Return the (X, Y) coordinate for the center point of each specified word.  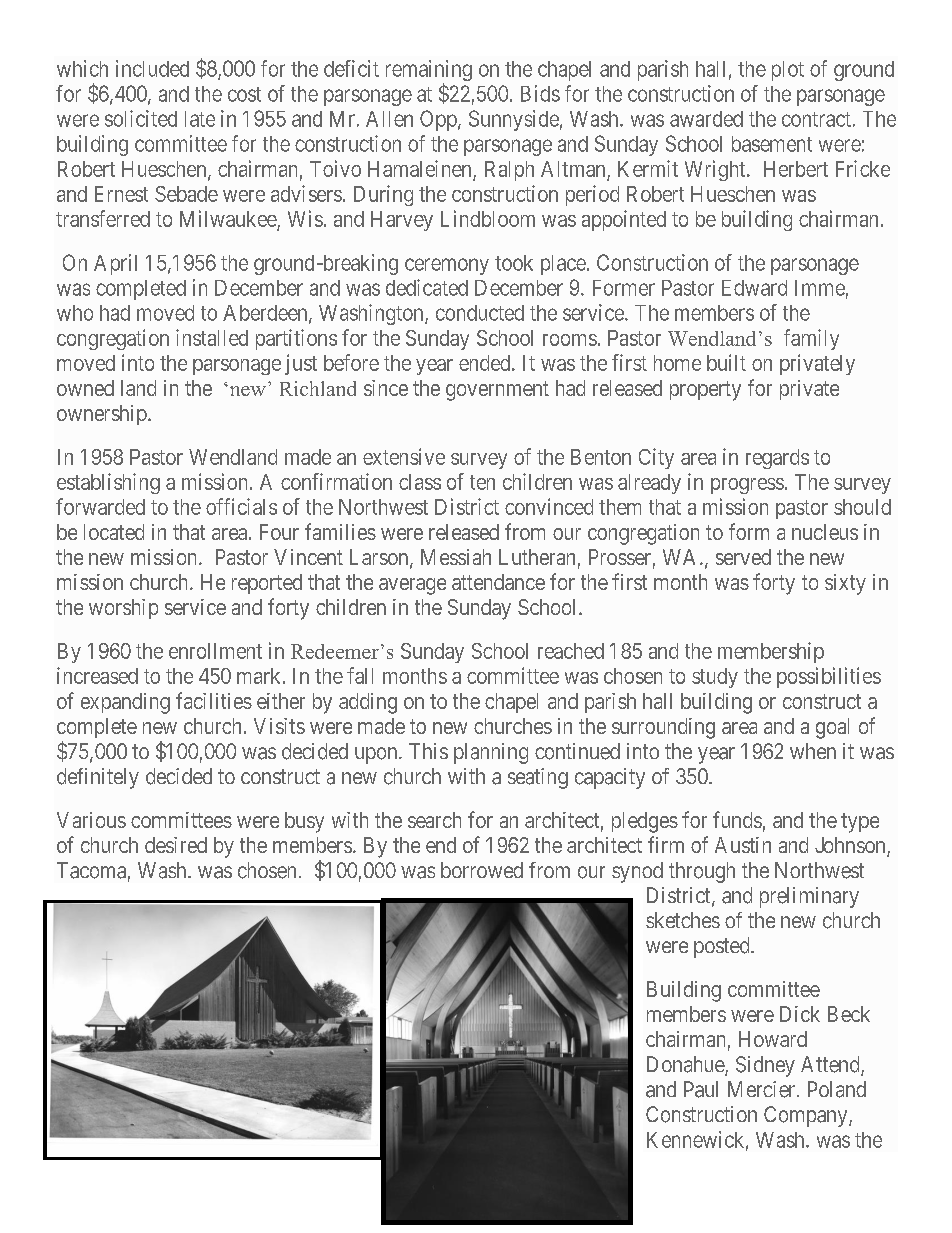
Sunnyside (514, 120)
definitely (98, 778)
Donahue (686, 1065)
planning (491, 753)
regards (777, 459)
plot (788, 71)
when (813, 751)
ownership (103, 415)
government (497, 391)
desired (176, 845)
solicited (141, 118)
